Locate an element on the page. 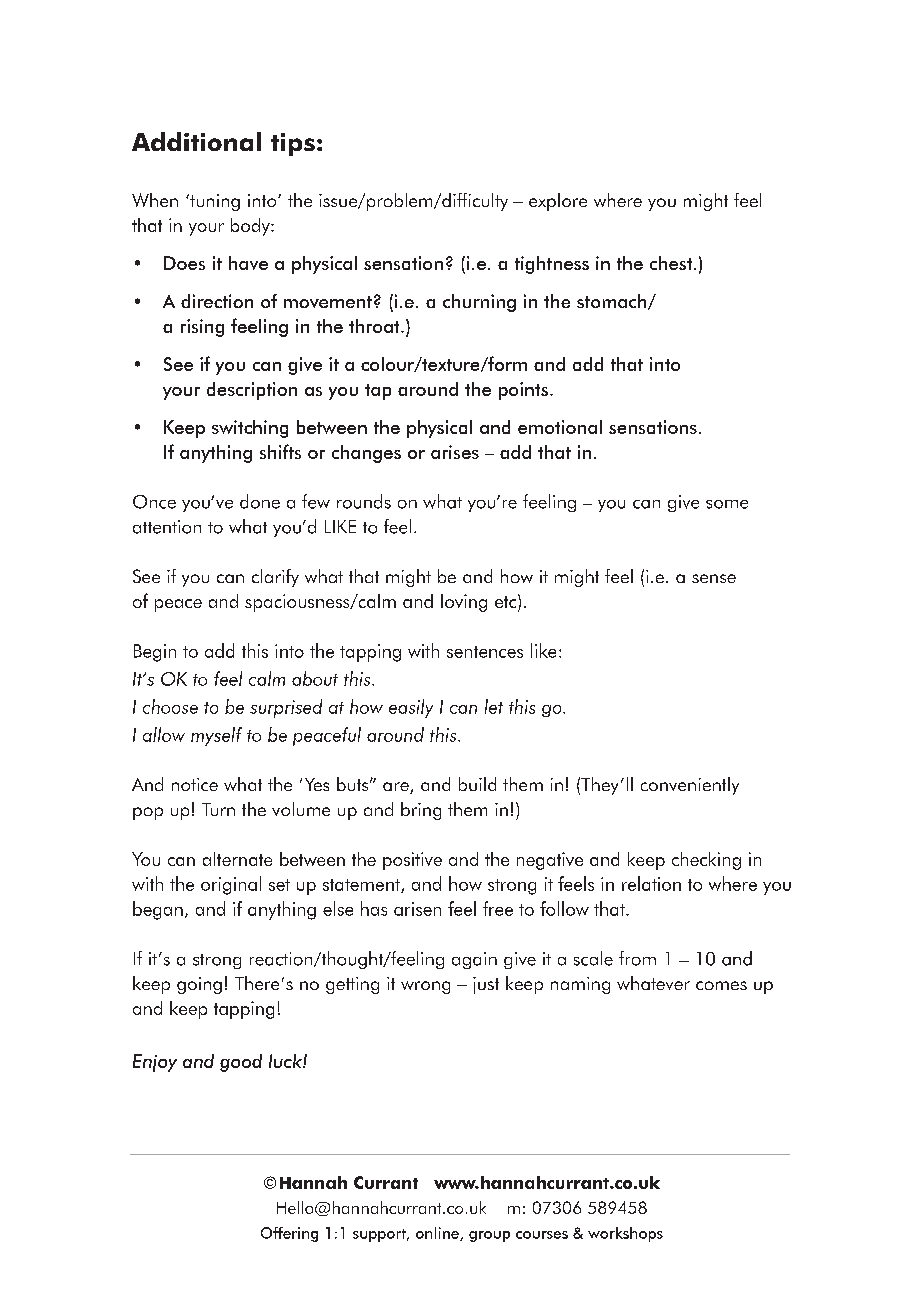 The height and width of the page is (1308, 924). chest is located at coordinates (672, 263).
